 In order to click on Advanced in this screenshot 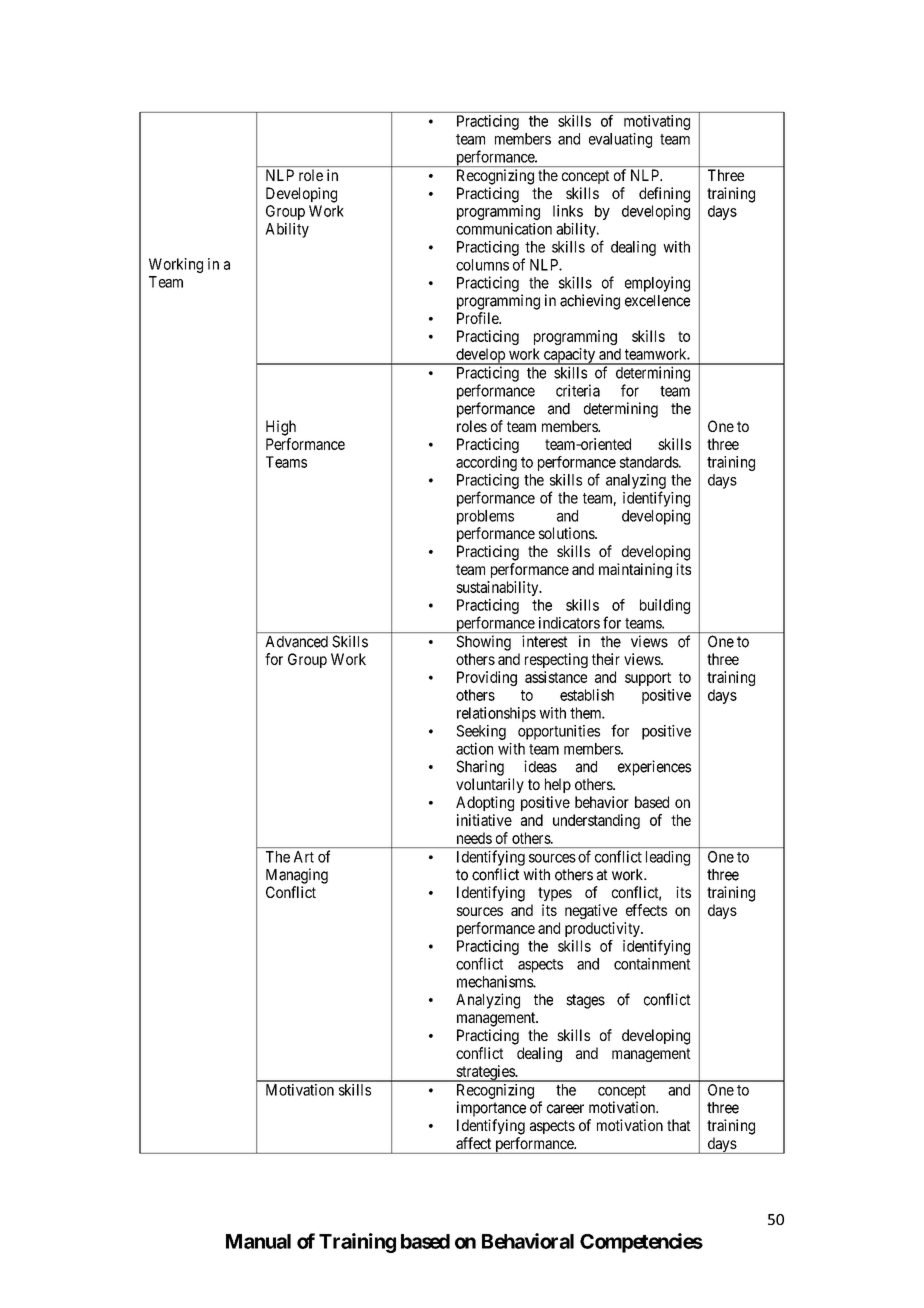, I will do `click(297, 642)`.
